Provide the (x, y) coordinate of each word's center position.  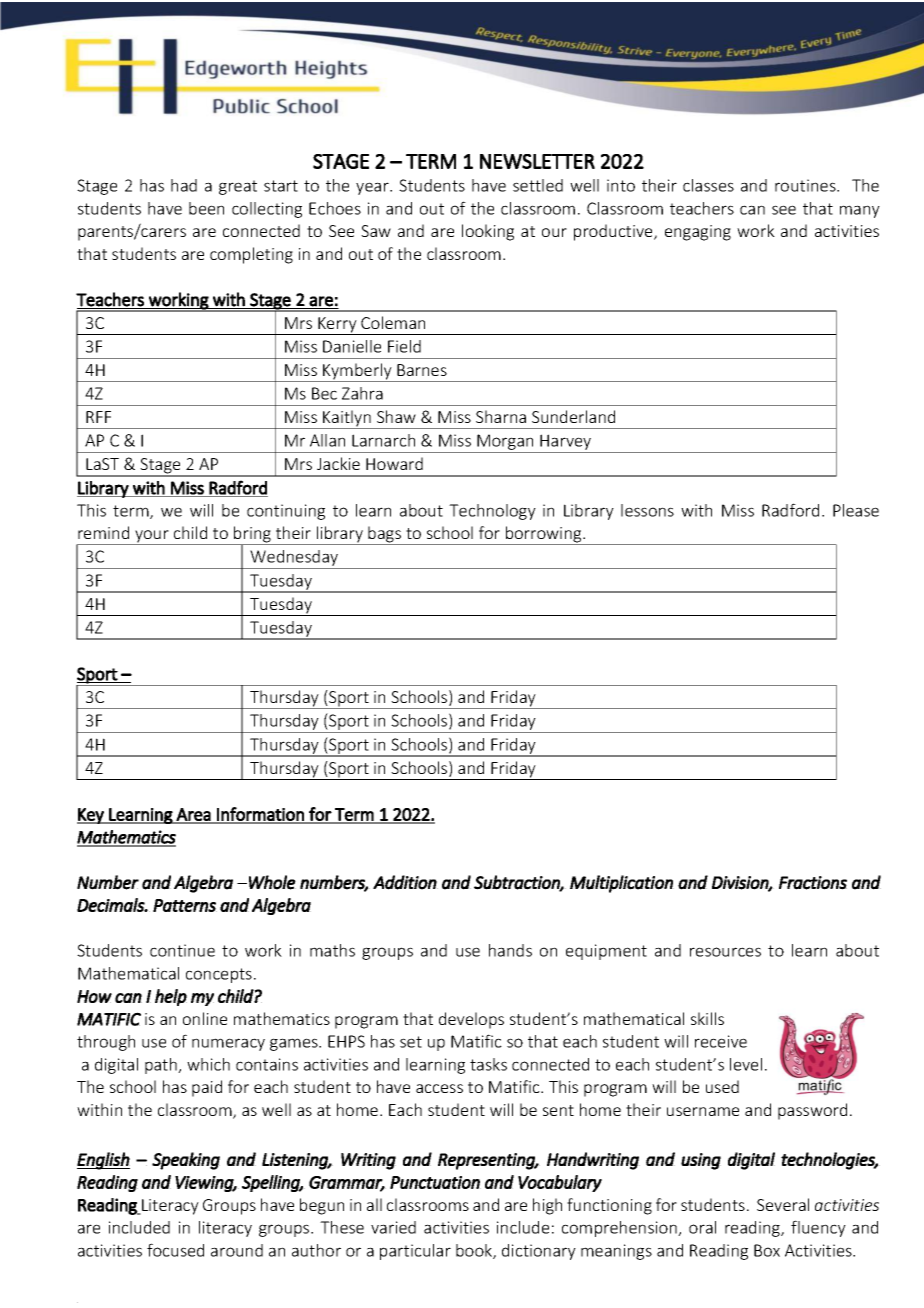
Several (783, 1204)
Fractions (813, 883)
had (184, 185)
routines (806, 185)
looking (488, 232)
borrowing (544, 535)
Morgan (505, 443)
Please (856, 510)
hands (510, 950)
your (152, 537)
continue (182, 950)
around (237, 1250)
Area (194, 815)
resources (725, 952)
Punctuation (435, 1182)
